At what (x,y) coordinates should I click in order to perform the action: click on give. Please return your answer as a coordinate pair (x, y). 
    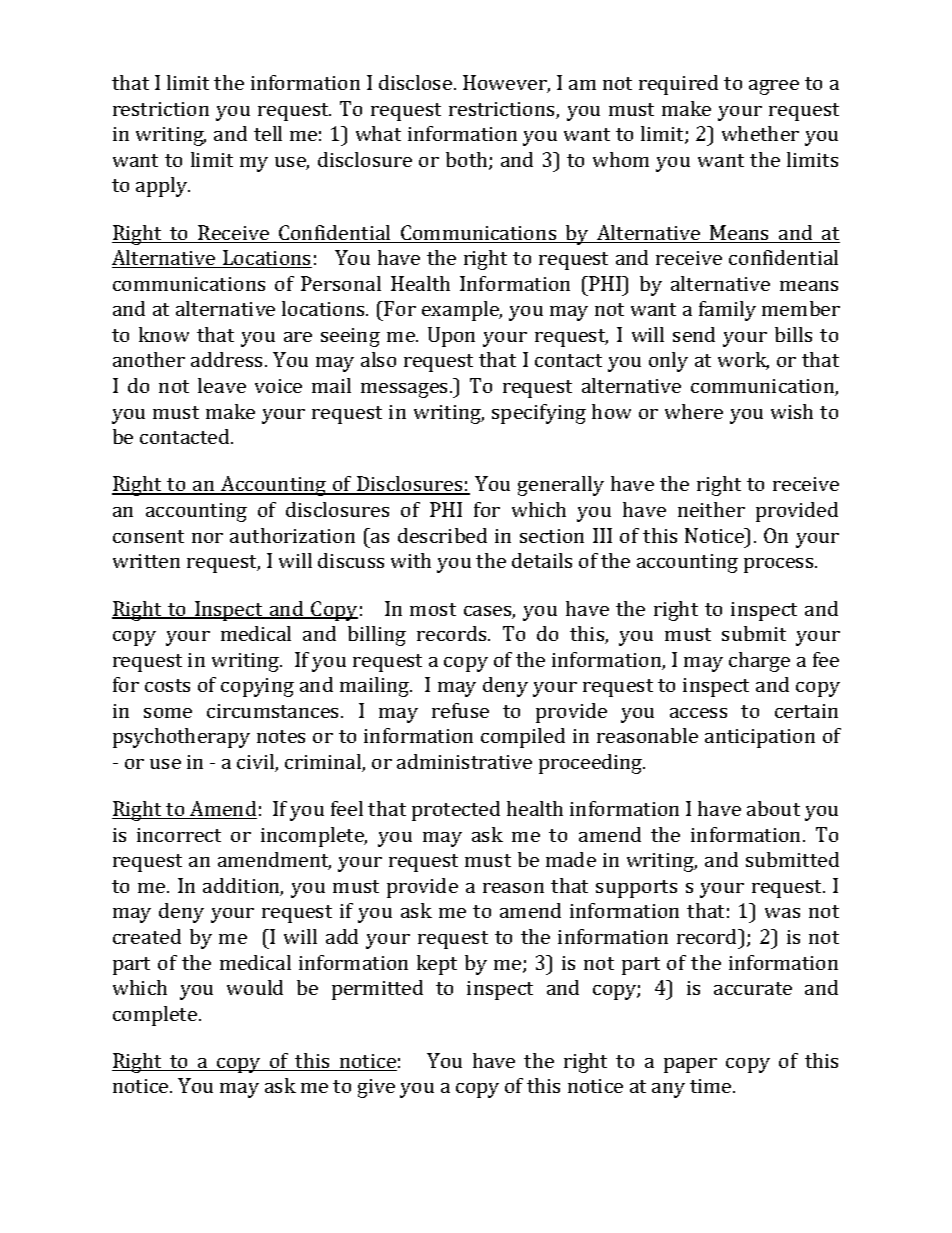
    Looking at the image, I should click on (376, 1088).
